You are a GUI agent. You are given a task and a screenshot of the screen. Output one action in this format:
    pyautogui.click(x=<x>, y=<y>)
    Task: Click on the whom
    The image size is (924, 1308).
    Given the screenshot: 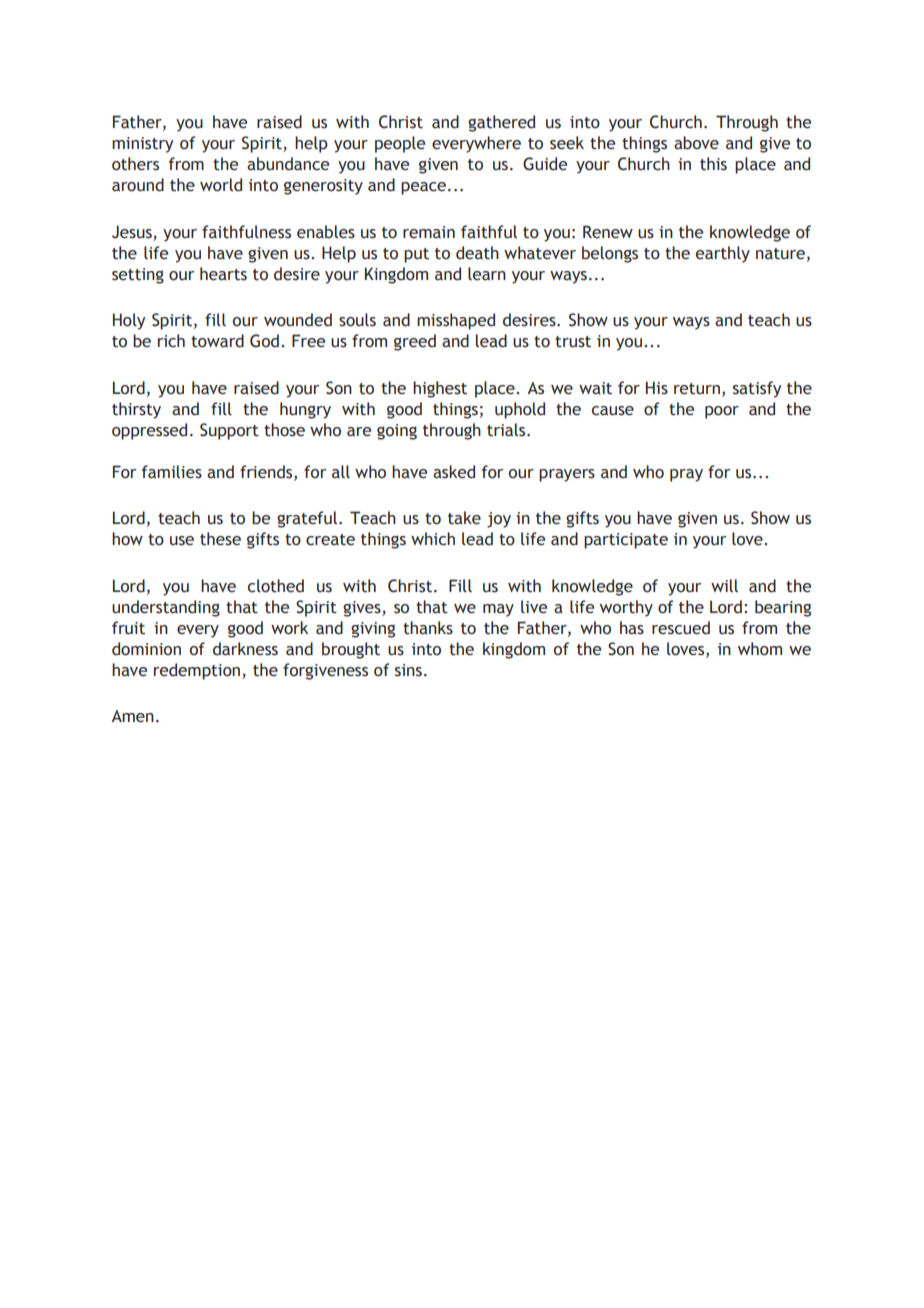 What is the action you would take?
    pyautogui.click(x=760, y=649)
